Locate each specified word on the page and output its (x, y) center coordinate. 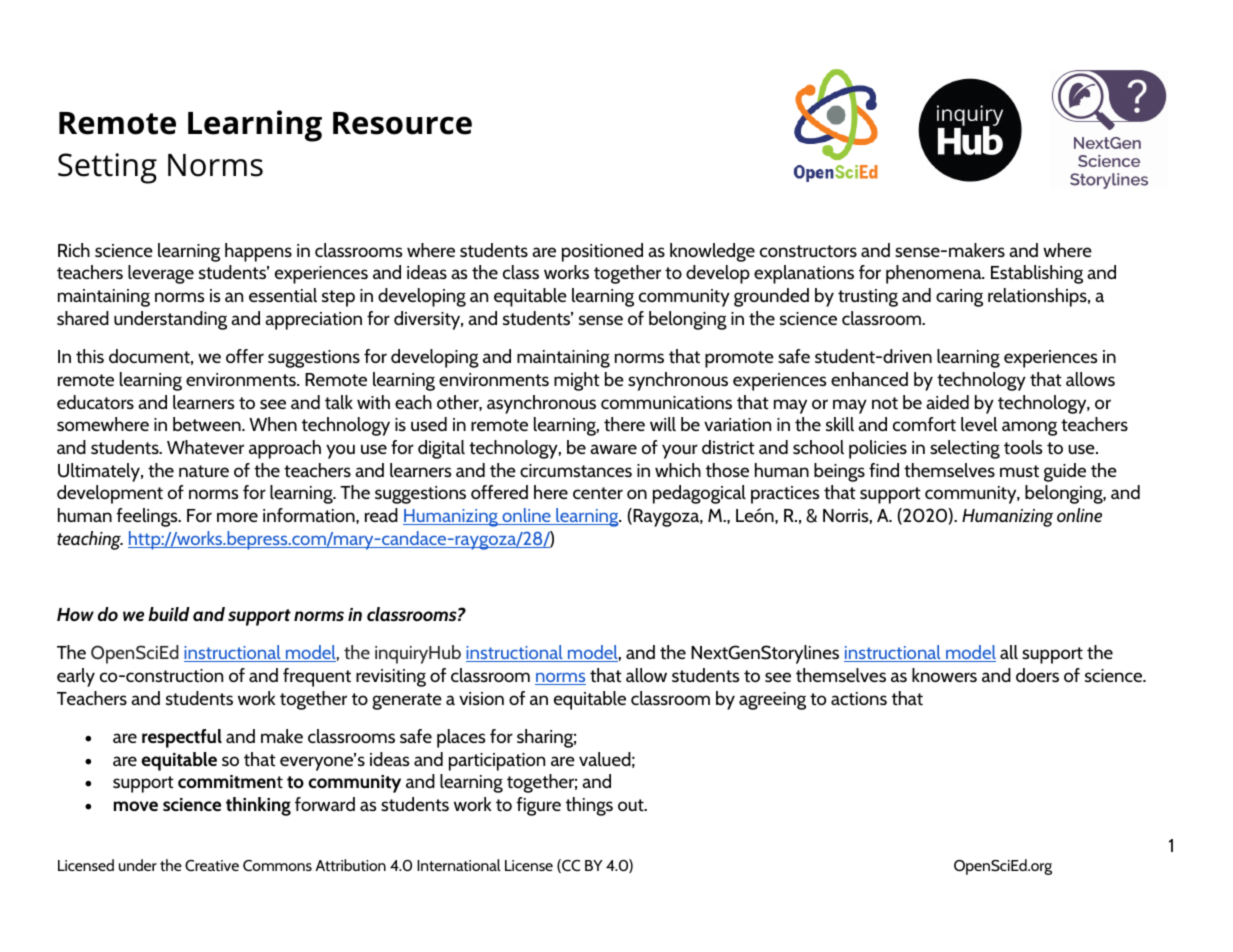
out (632, 805)
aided (947, 402)
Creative (212, 865)
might (577, 381)
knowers (944, 675)
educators (95, 402)
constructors (808, 251)
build (169, 614)
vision (481, 698)
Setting (107, 168)
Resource (402, 123)
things (589, 806)
